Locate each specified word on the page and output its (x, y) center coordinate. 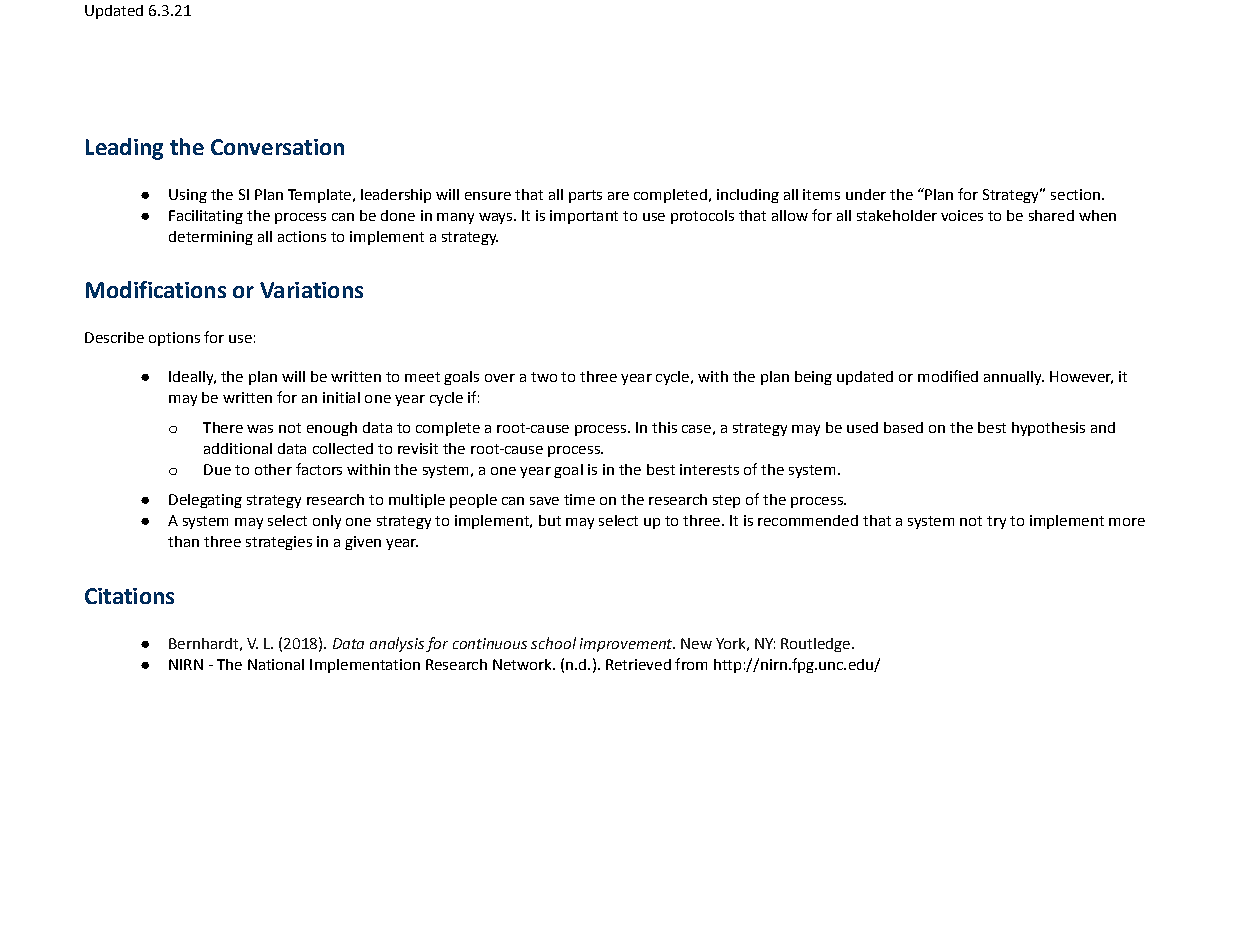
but (550, 520)
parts (585, 196)
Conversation (277, 147)
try (996, 522)
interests (709, 469)
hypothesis (1048, 429)
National (276, 664)
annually (1014, 378)
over (500, 378)
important (584, 217)
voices (962, 215)
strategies (279, 543)
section (1075, 194)
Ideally (192, 378)
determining (211, 238)
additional (238, 448)
